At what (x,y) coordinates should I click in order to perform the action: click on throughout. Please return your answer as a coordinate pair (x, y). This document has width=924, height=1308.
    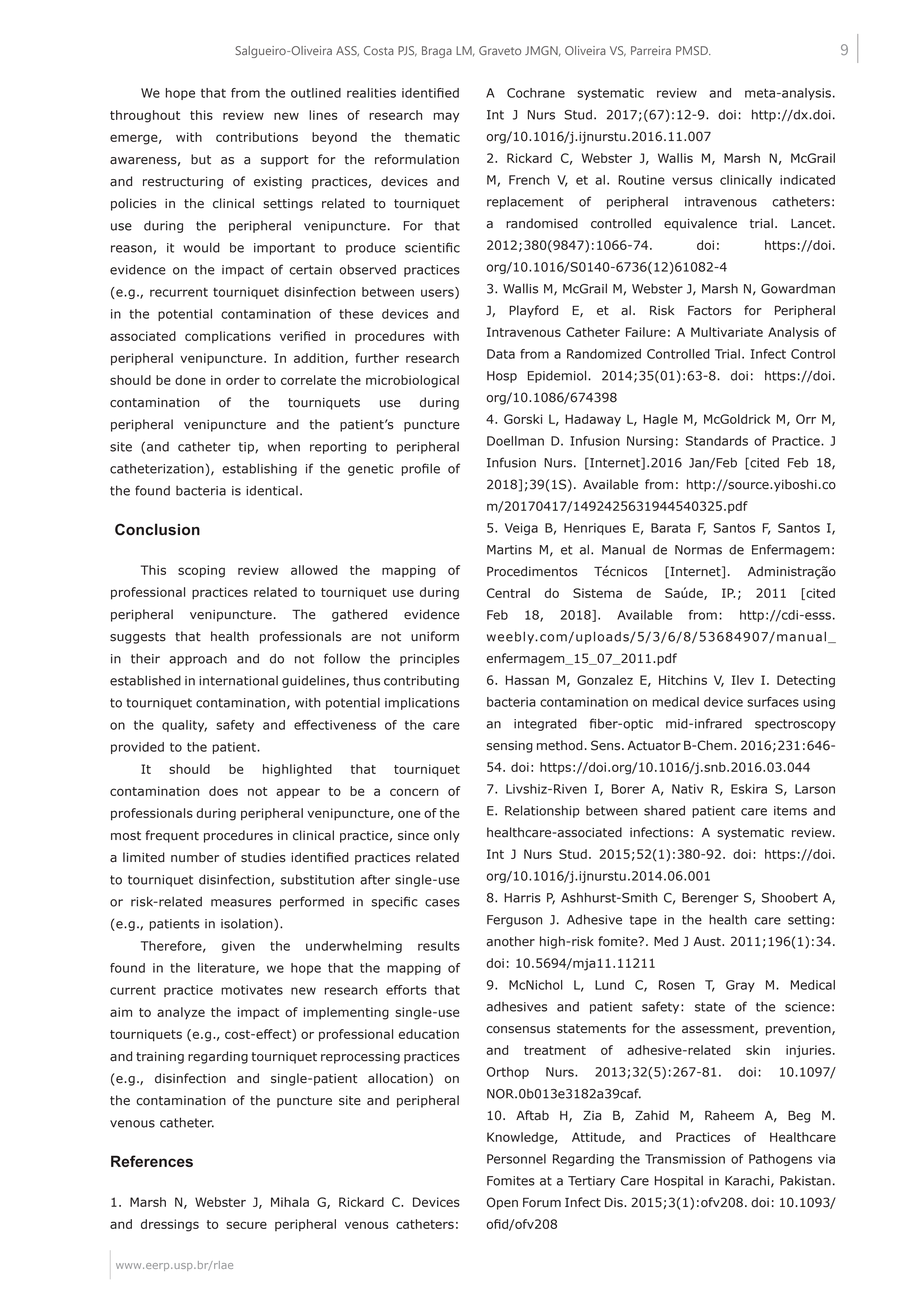
    Looking at the image, I should click on (145, 116).
